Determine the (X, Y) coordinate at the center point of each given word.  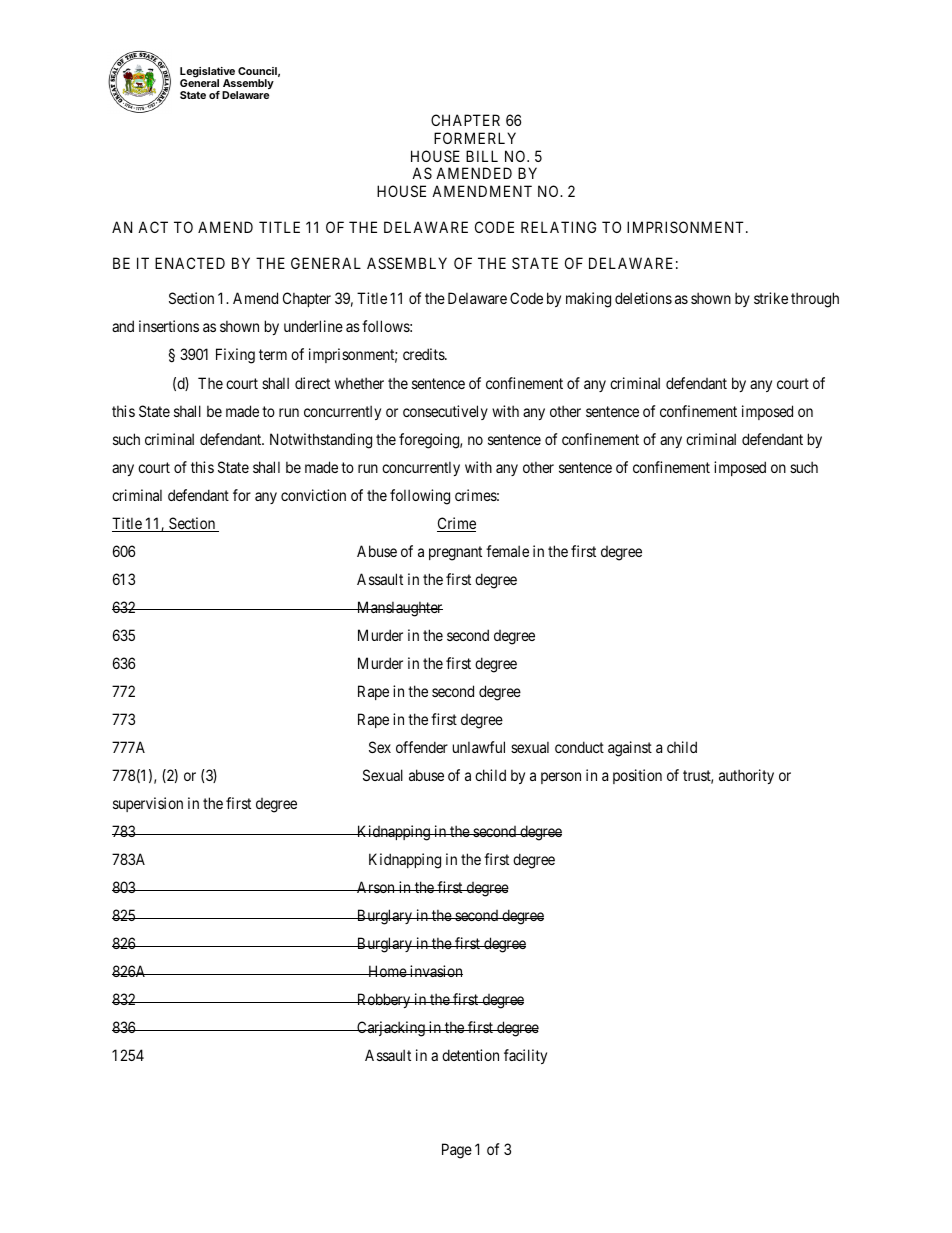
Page (457, 1151)
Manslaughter (399, 609)
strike (771, 298)
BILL (482, 156)
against (630, 749)
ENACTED (190, 263)
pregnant (455, 553)
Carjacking (391, 1029)
